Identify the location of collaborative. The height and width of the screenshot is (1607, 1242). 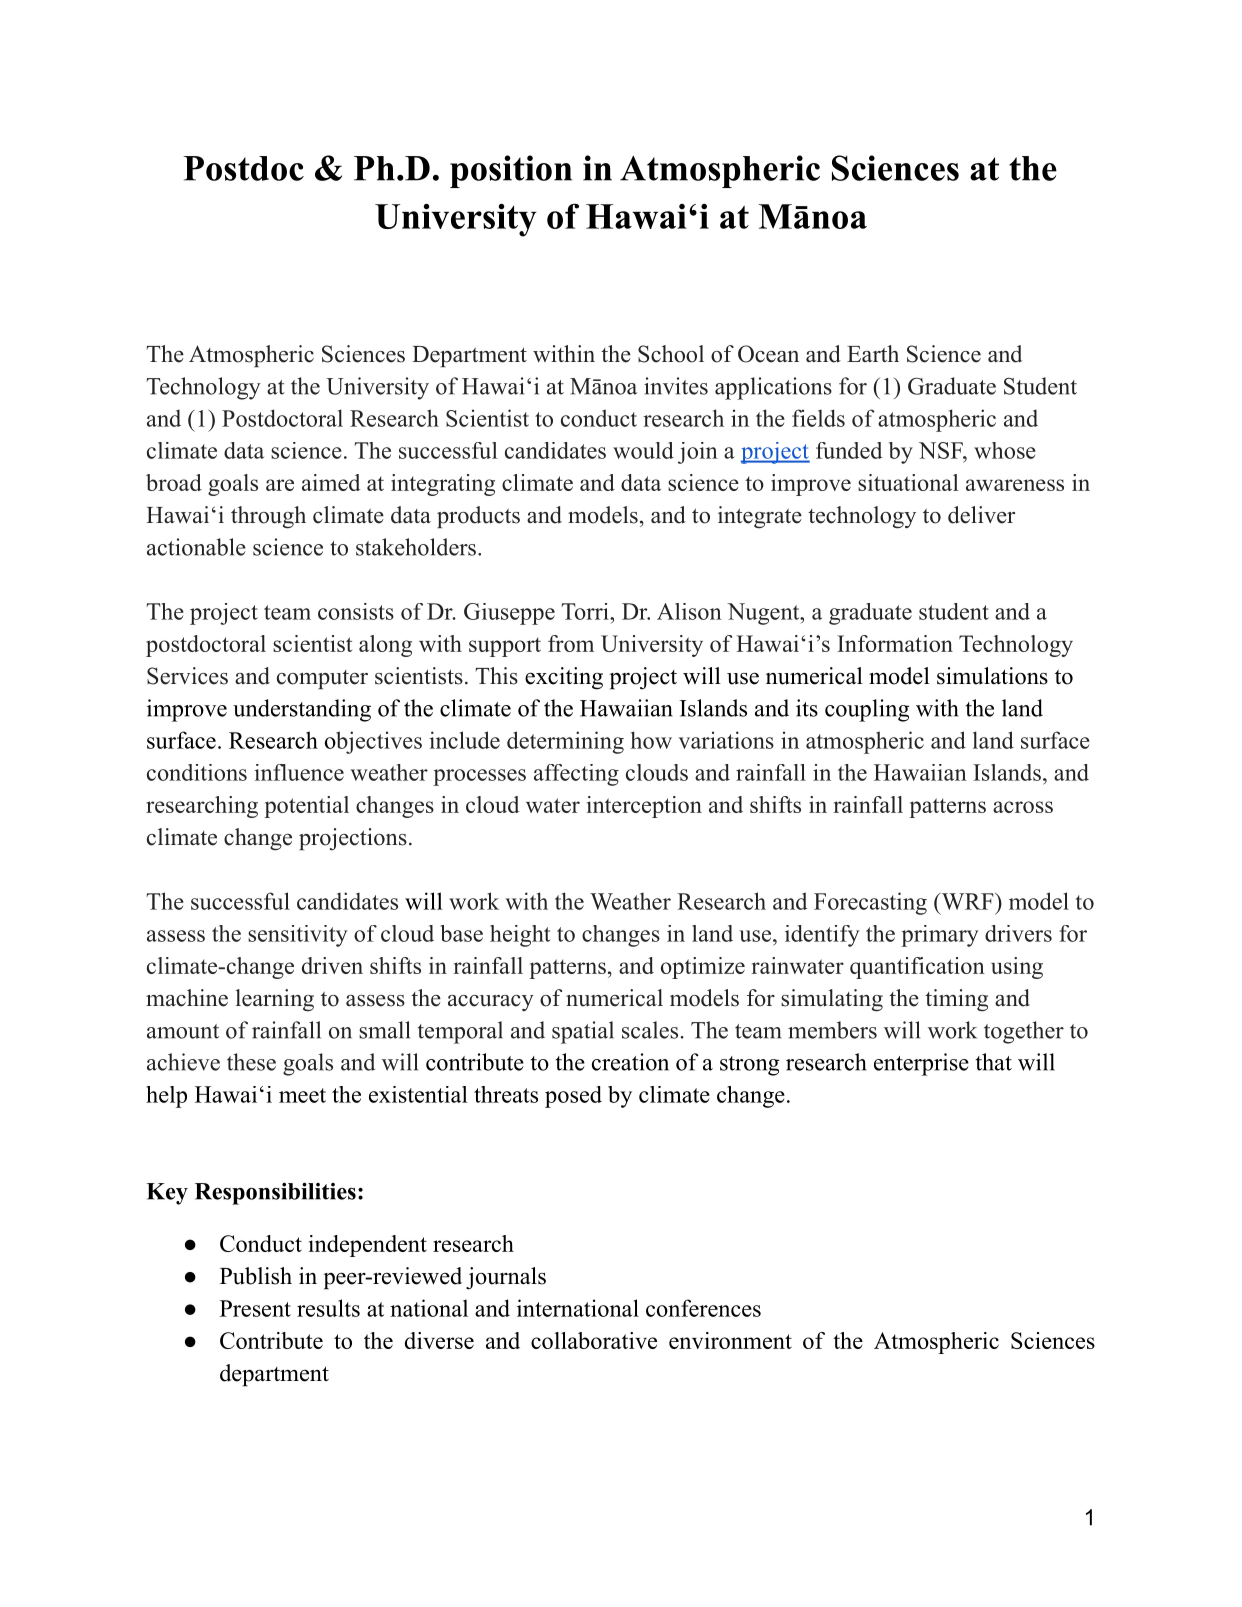
(594, 1340).
